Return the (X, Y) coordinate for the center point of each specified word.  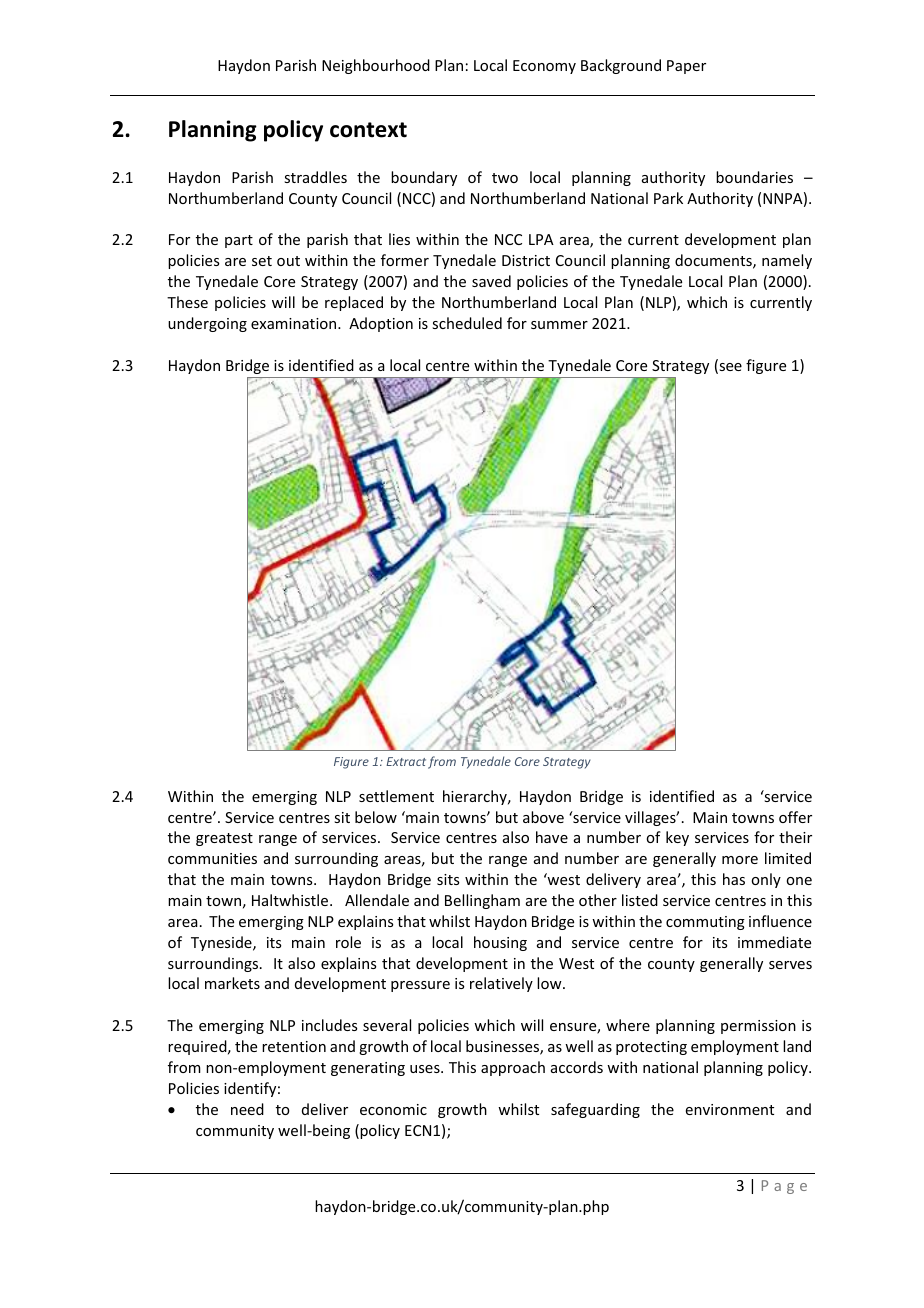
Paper (686, 67)
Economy (544, 67)
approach (513, 1068)
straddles (315, 177)
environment (730, 1109)
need (247, 1109)
